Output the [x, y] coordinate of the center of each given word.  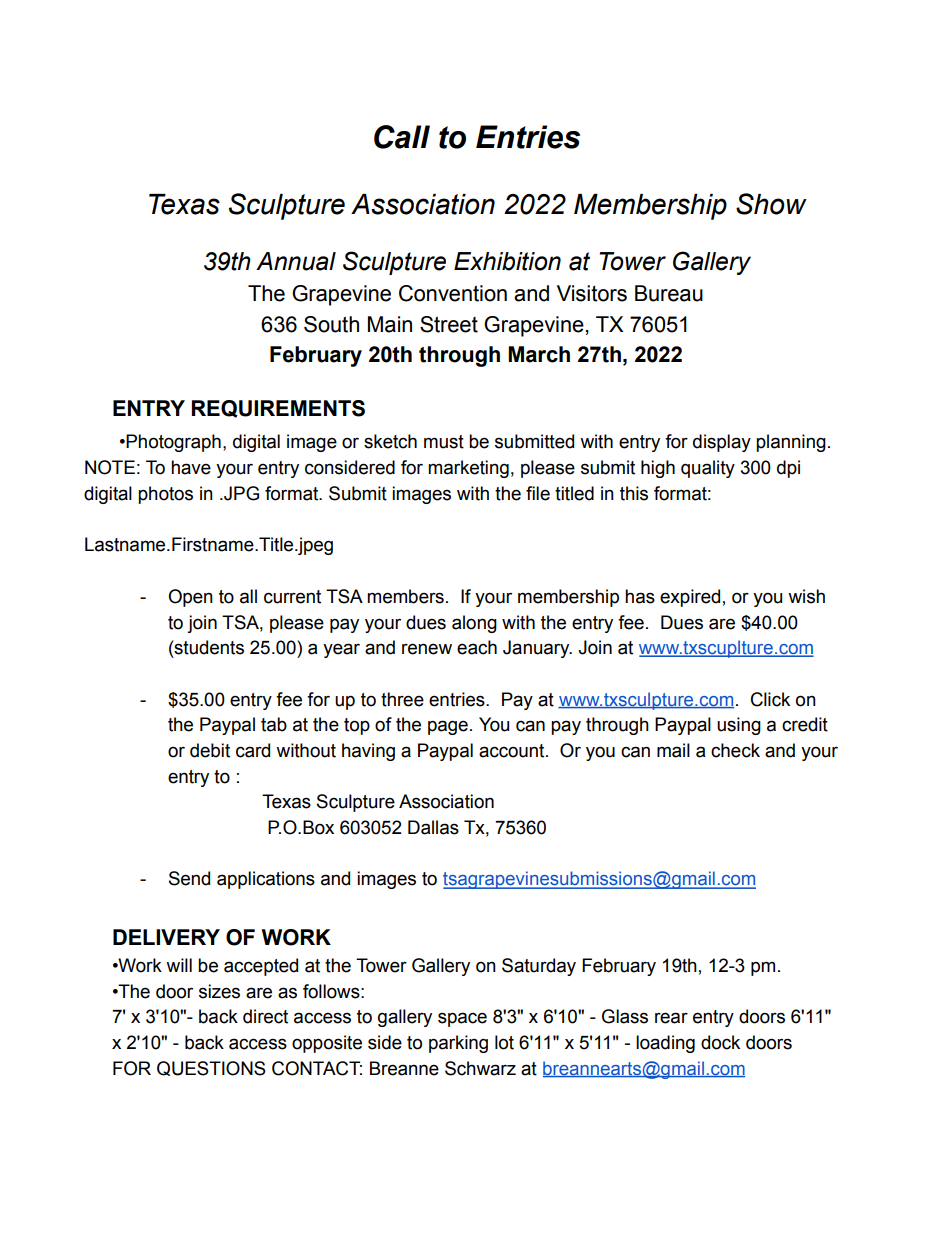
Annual [296, 261]
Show [771, 204]
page [448, 727]
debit [210, 750]
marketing [468, 469]
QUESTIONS [211, 1068]
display [722, 443]
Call [402, 137]
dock [720, 1042]
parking [458, 1044]
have [191, 467]
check [735, 750]
